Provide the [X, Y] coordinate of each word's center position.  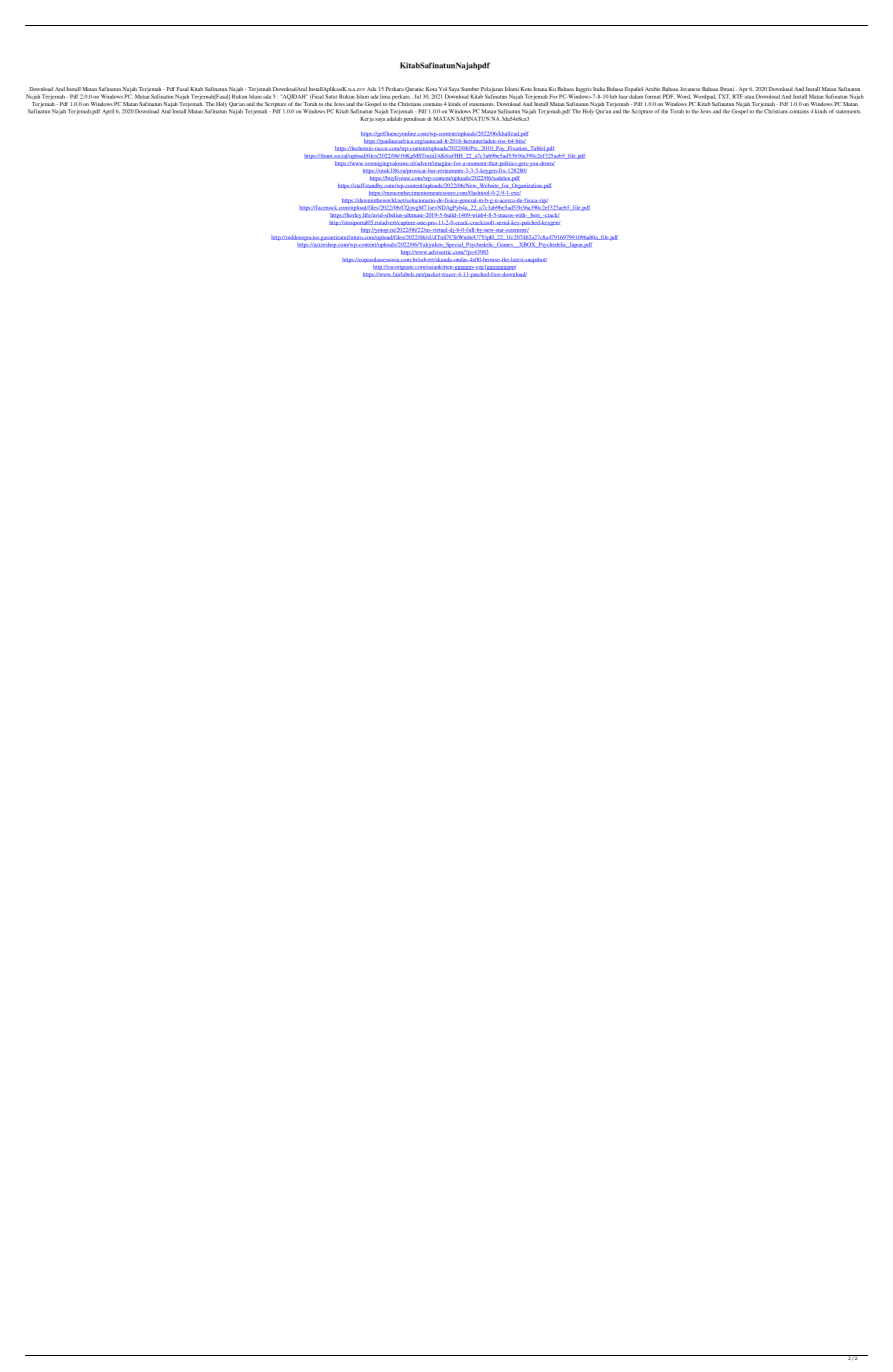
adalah [394, 117]
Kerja [367, 119]
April [108, 112]
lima [385, 96]
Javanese [690, 89]
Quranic [415, 91]
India [599, 89]
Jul [417, 96]
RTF [738, 95]
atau [749, 97]
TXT [724, 96]
